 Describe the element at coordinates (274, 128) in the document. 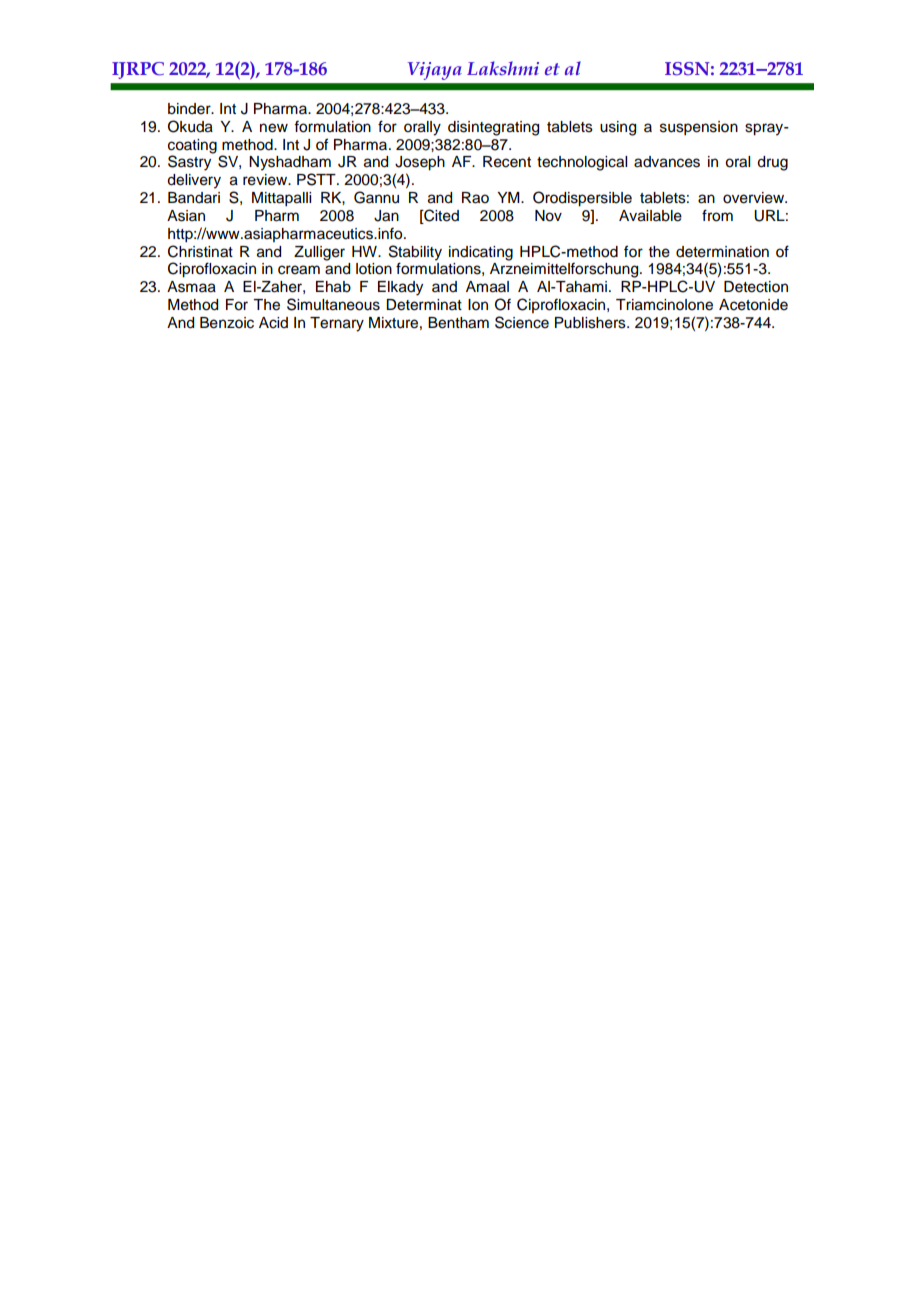

I see `new` at that location.
